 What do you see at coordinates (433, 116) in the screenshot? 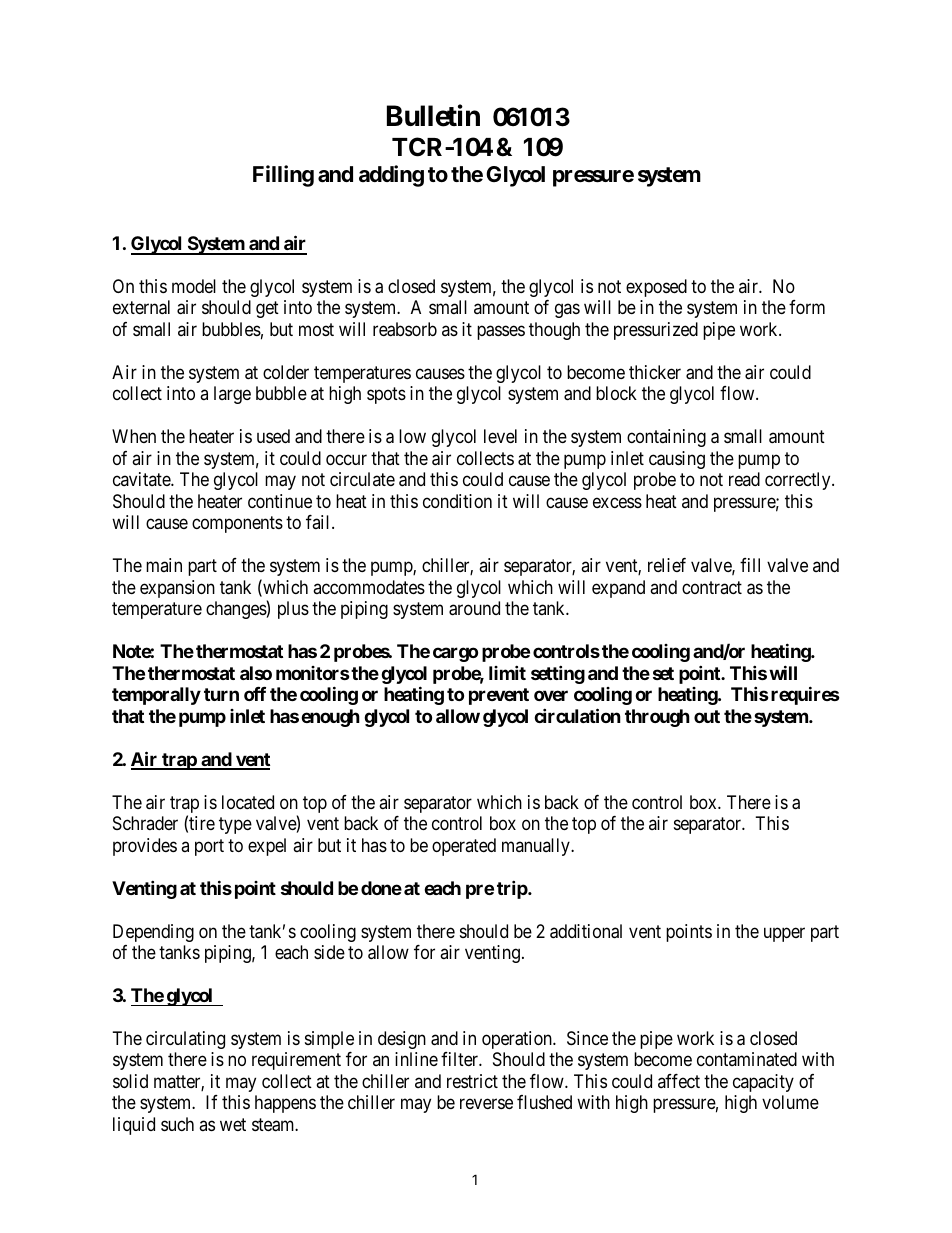
I see `Bulletin` at bounding box center [433, 116].
